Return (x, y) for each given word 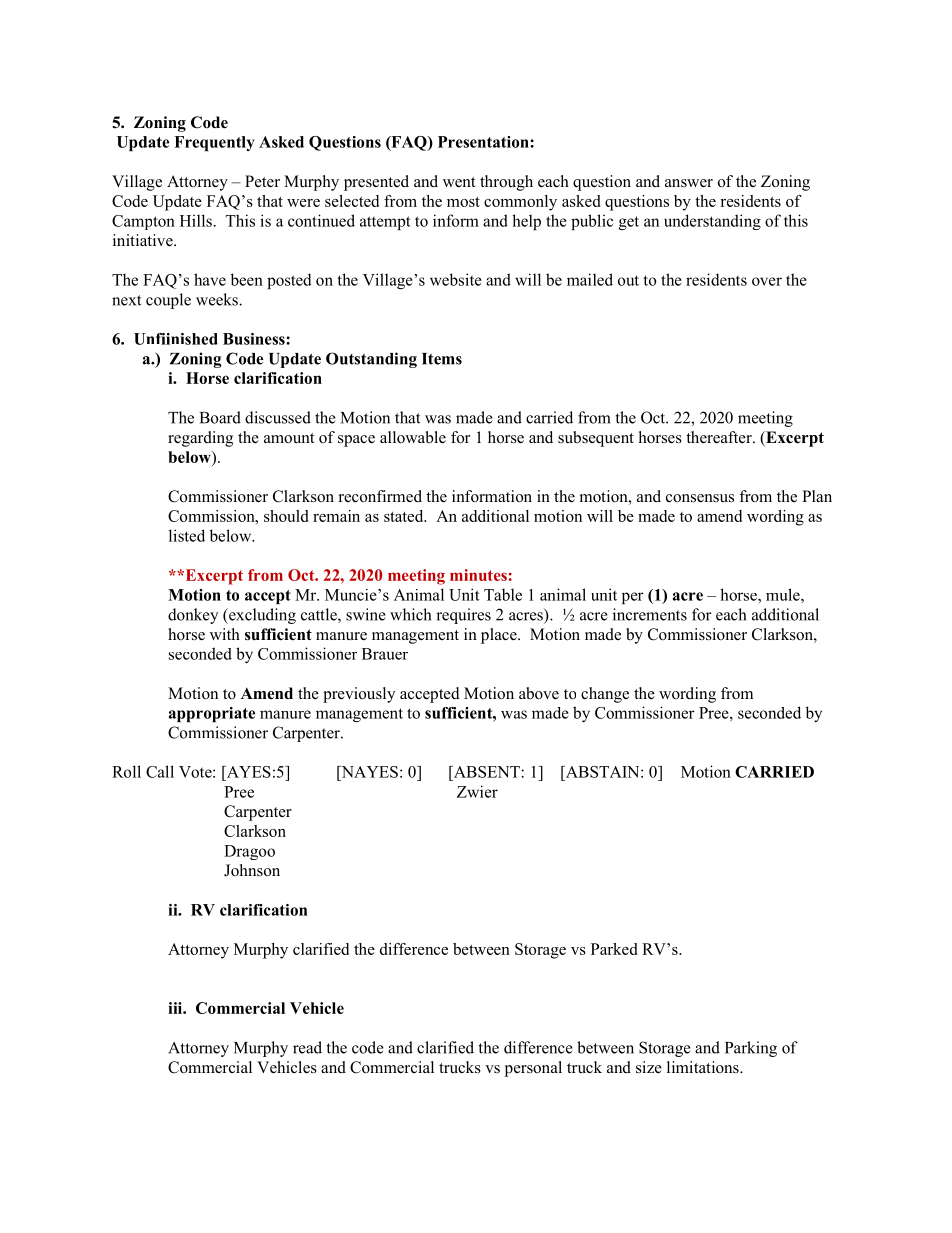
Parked (614, 949)
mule (784, 594)
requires (463, 616)
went (459, 182)
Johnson (252, 870)
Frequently (214, 143)
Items (442, 359)
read (307, 1047)
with (225, 634)
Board (220, 417)
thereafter (720, 437)
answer (689, 183)
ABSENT (486, 772)
